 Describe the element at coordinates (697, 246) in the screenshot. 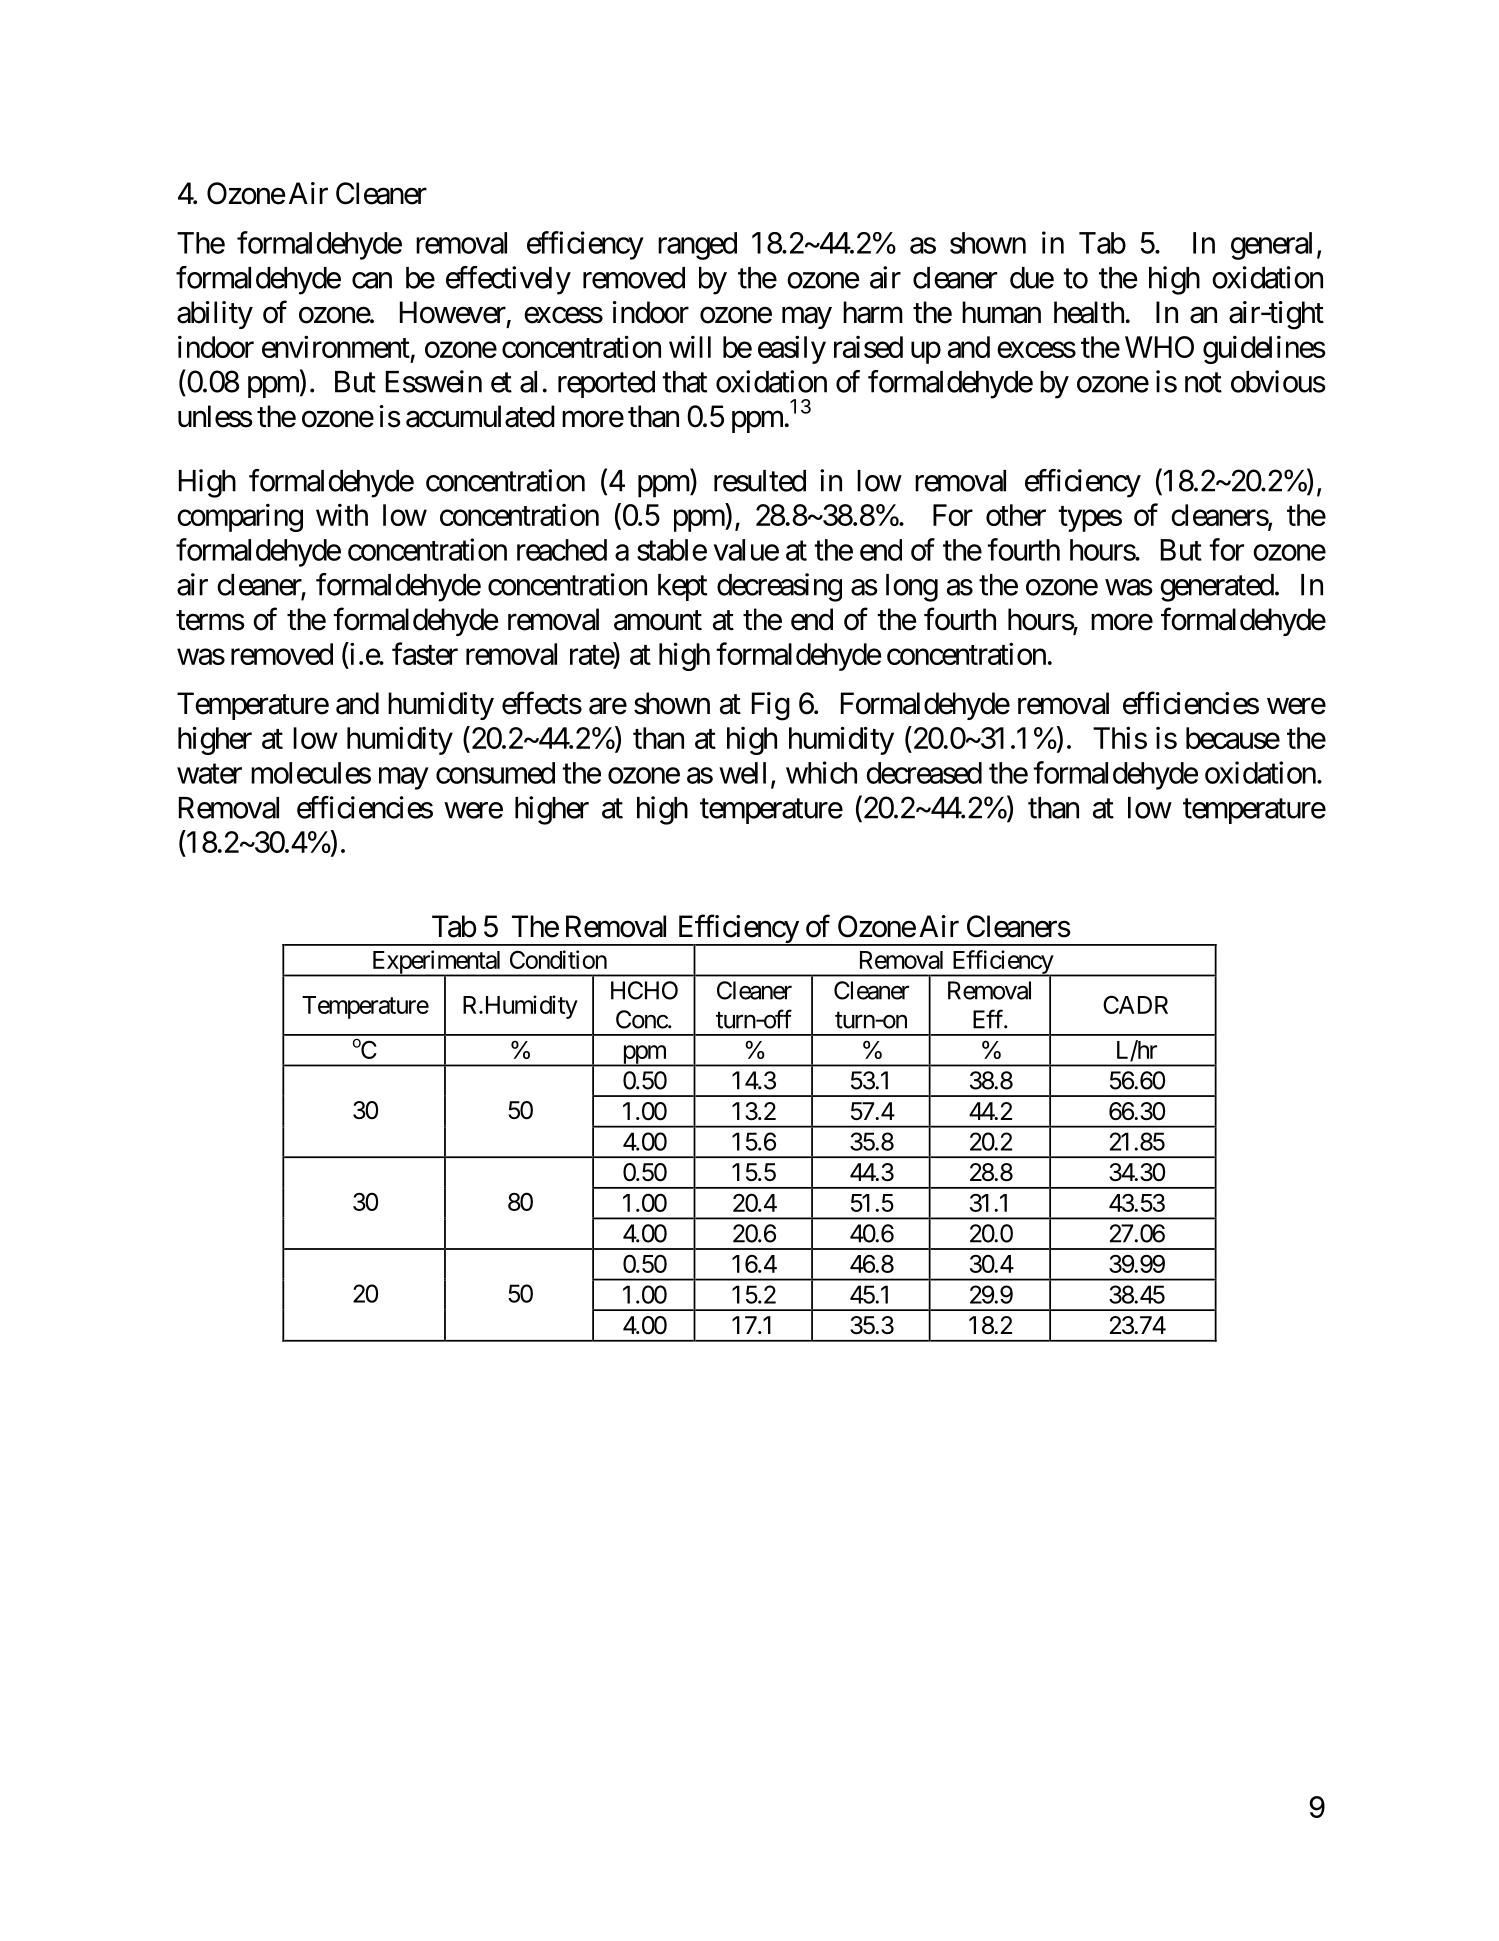

I see `ranged` at that location.
